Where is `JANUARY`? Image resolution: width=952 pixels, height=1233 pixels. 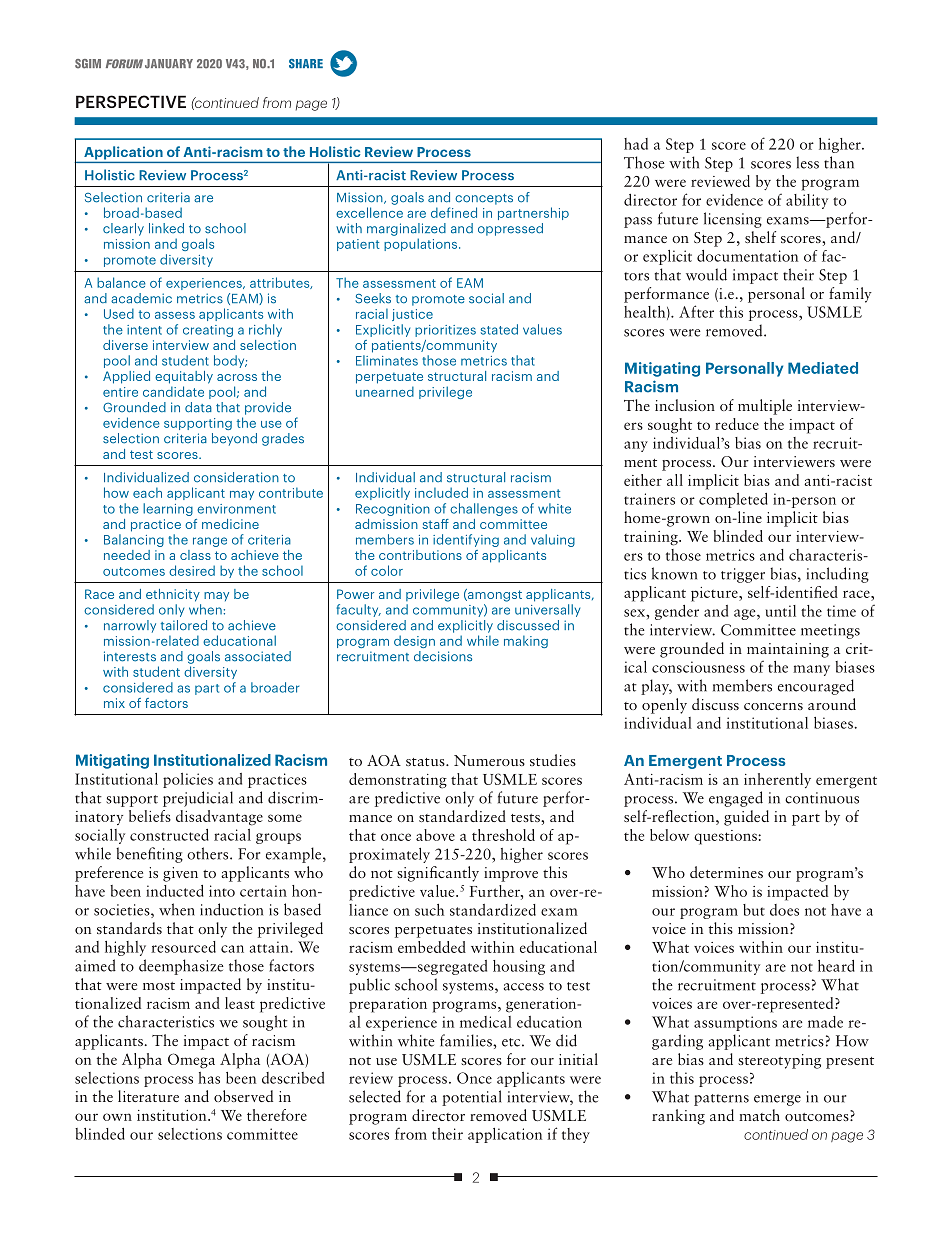
JANUARY is located at coordinates (169, 64).
